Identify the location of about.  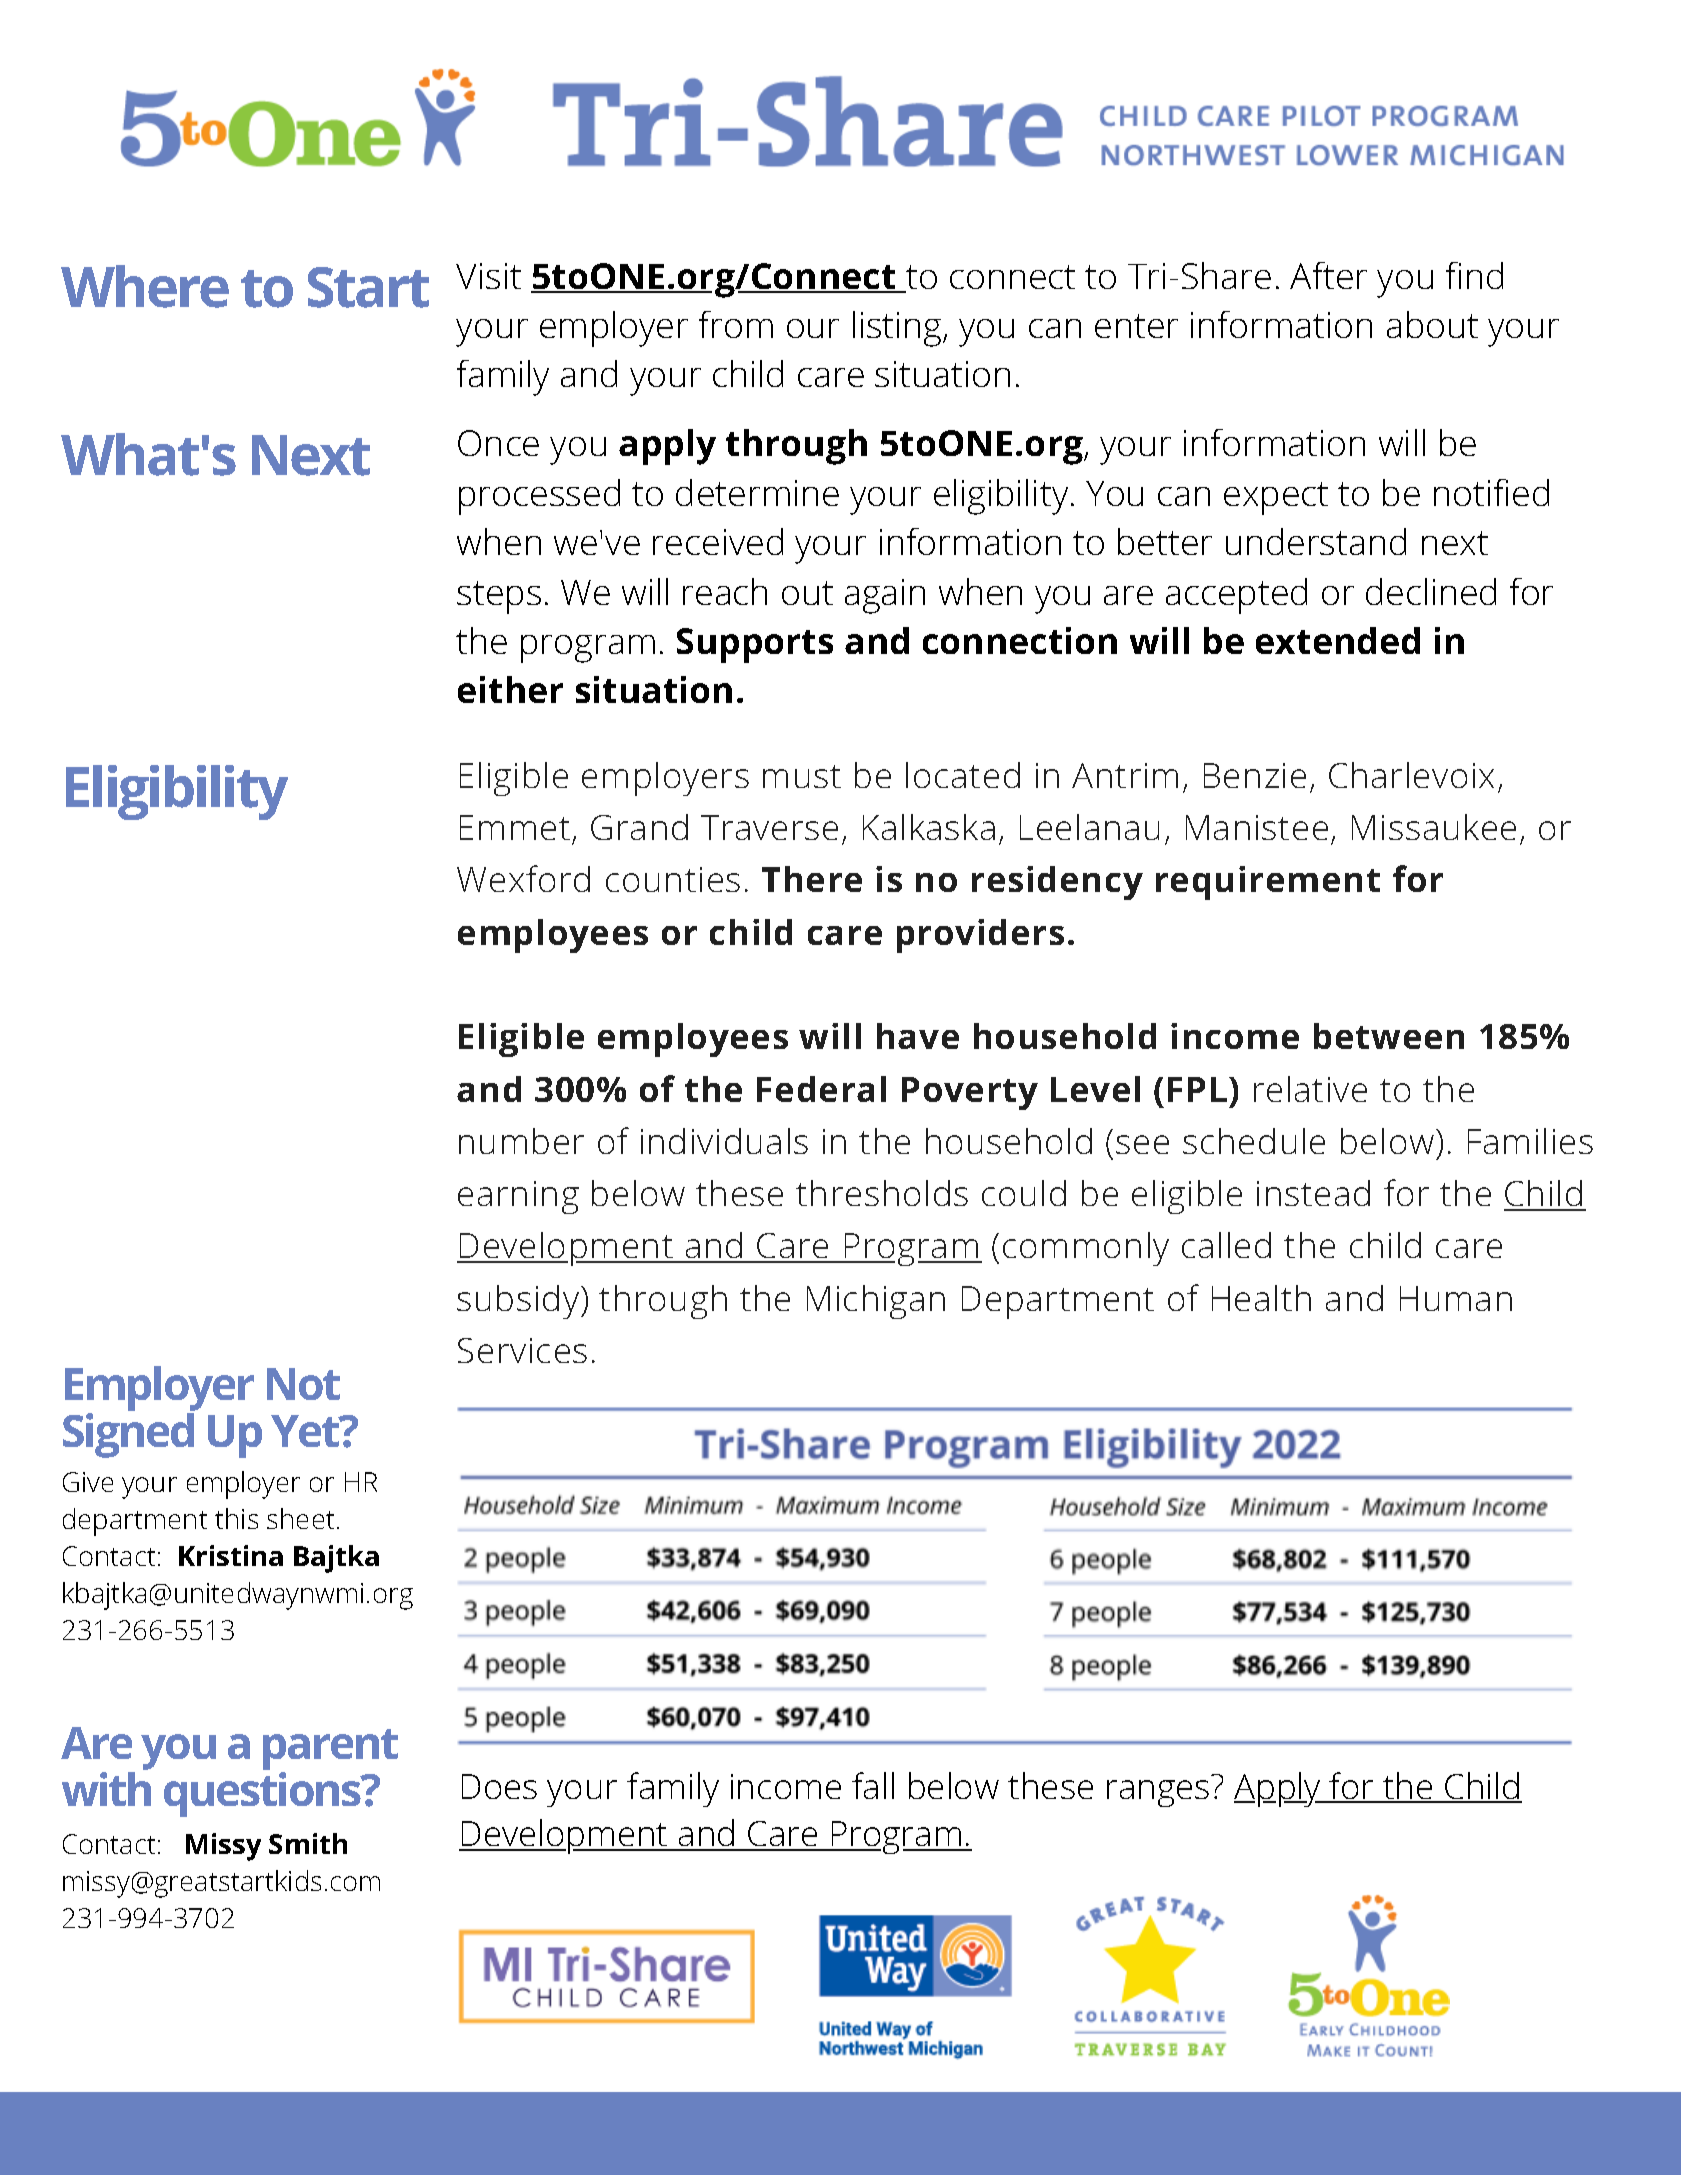
(1432, 324).
